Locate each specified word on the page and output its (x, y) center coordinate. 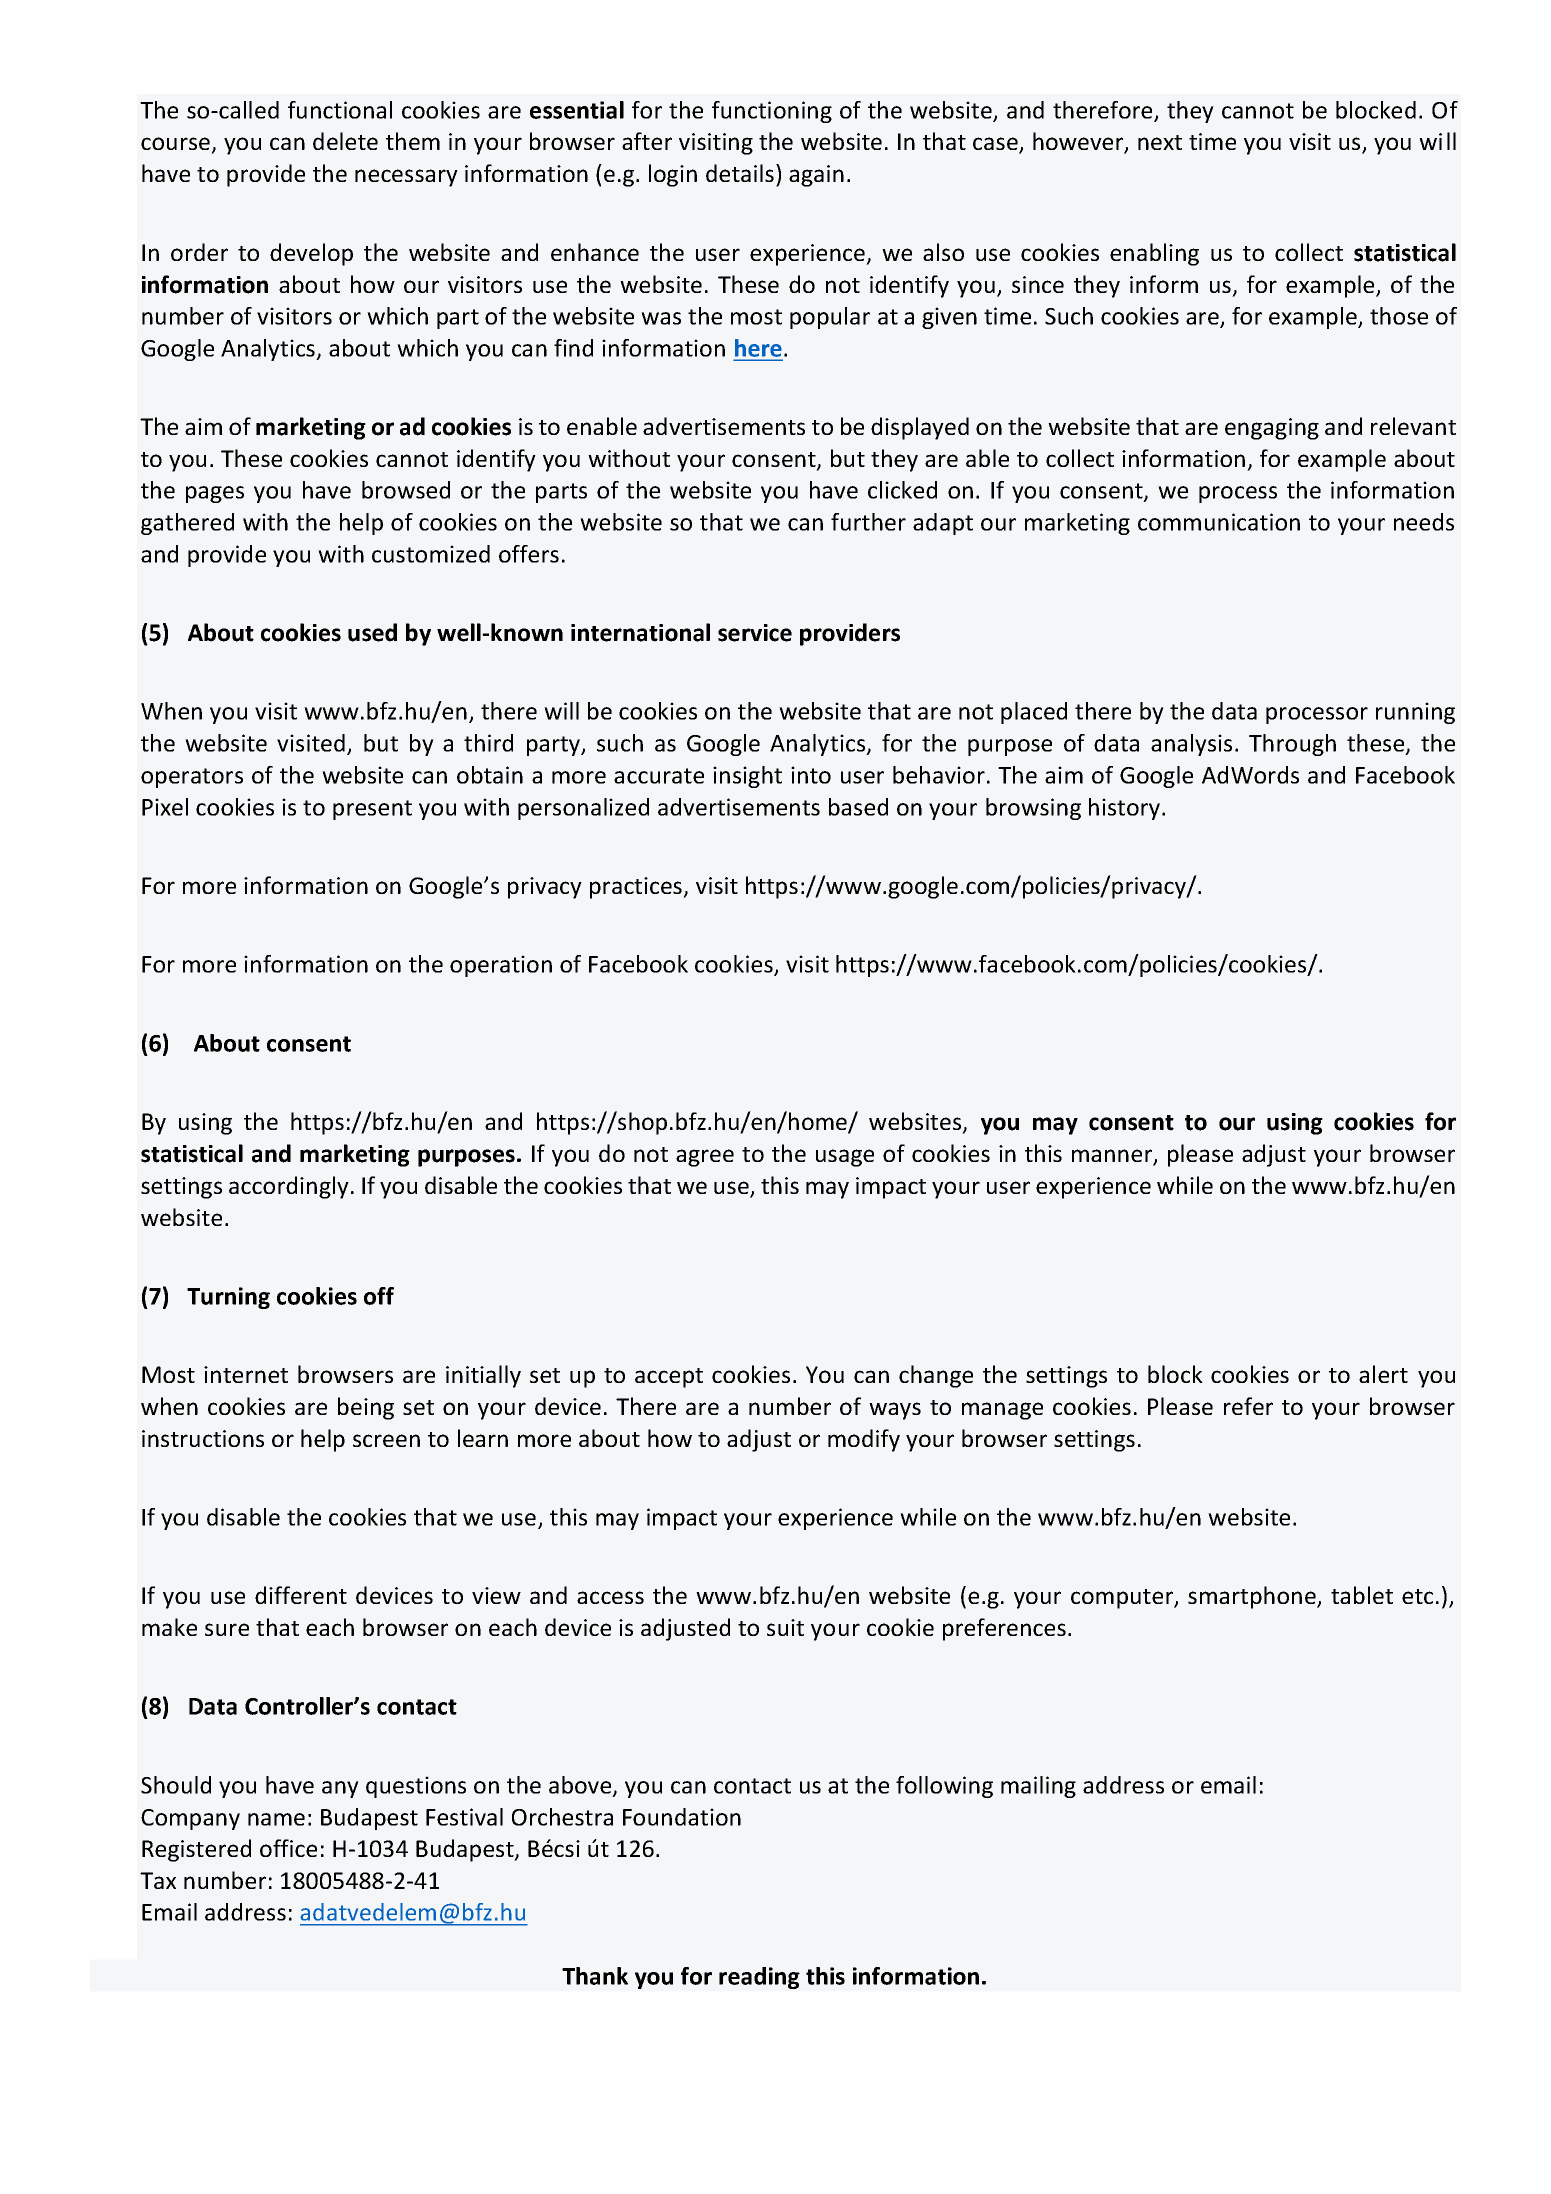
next (1160, 142)
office (288, 1848)
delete (345, 141)
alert (1383, 1374)
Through (1292, 745)
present (372, 810)
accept (669, 1378)
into (811, 775)
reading (759, 1978)
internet (246, 1374)
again (816, 176)
